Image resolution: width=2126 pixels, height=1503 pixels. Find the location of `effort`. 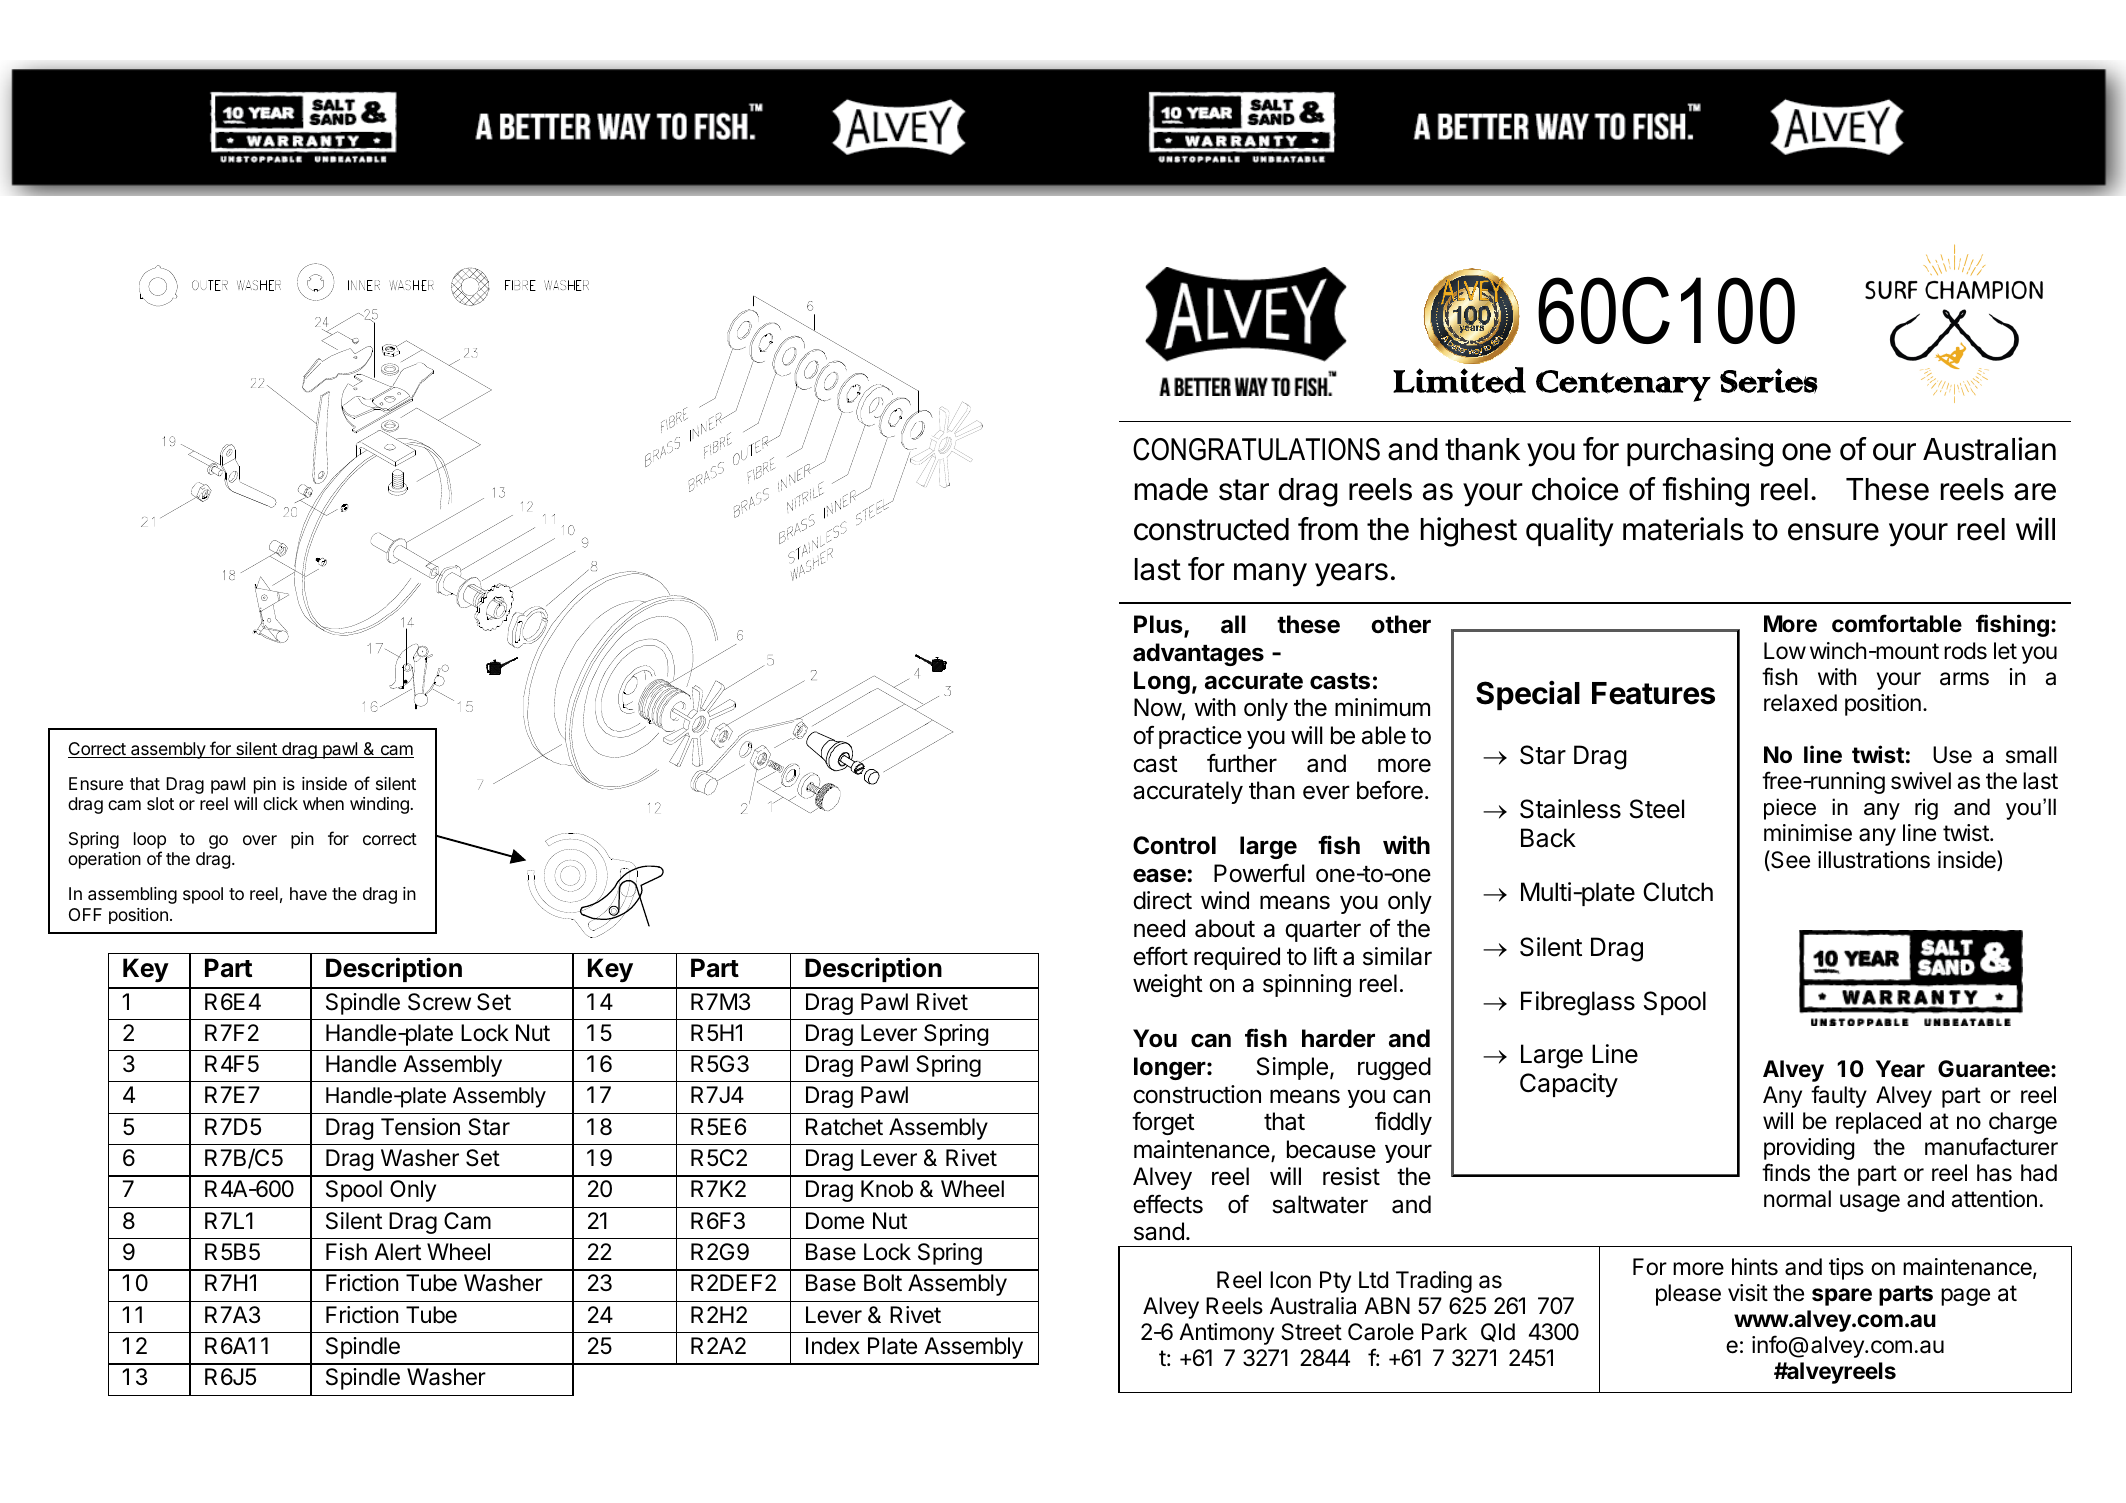

effort is located at coordinates (1160, 956).
